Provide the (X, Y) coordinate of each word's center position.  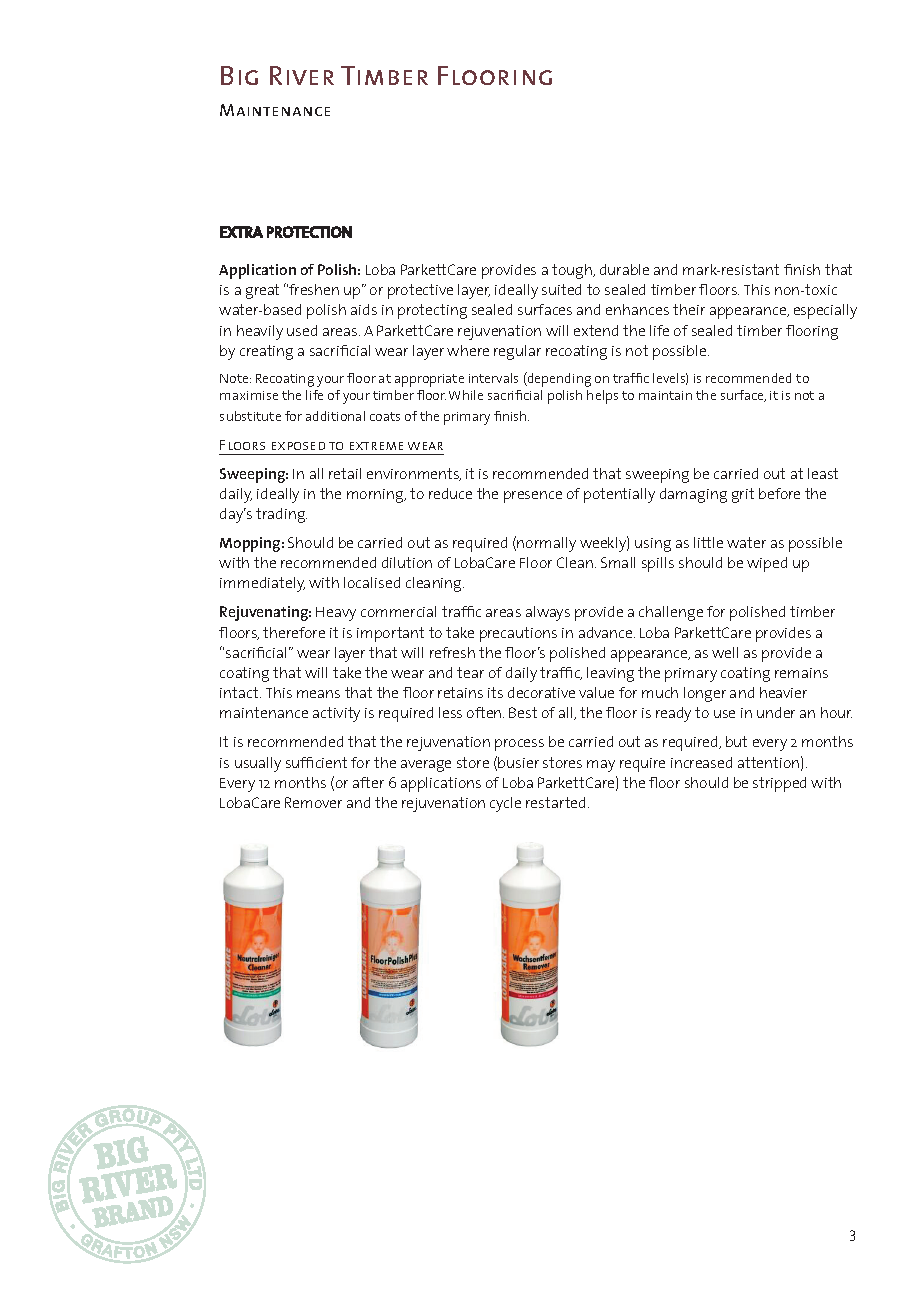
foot (447, 585)
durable (624, 269)
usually (258, 764)
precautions (518, 634)
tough (573, 271)
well (725, 652)
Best (523, 712)
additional (335, 416)
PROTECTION (309, 232)
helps (602, 397)
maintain (665, 395)
